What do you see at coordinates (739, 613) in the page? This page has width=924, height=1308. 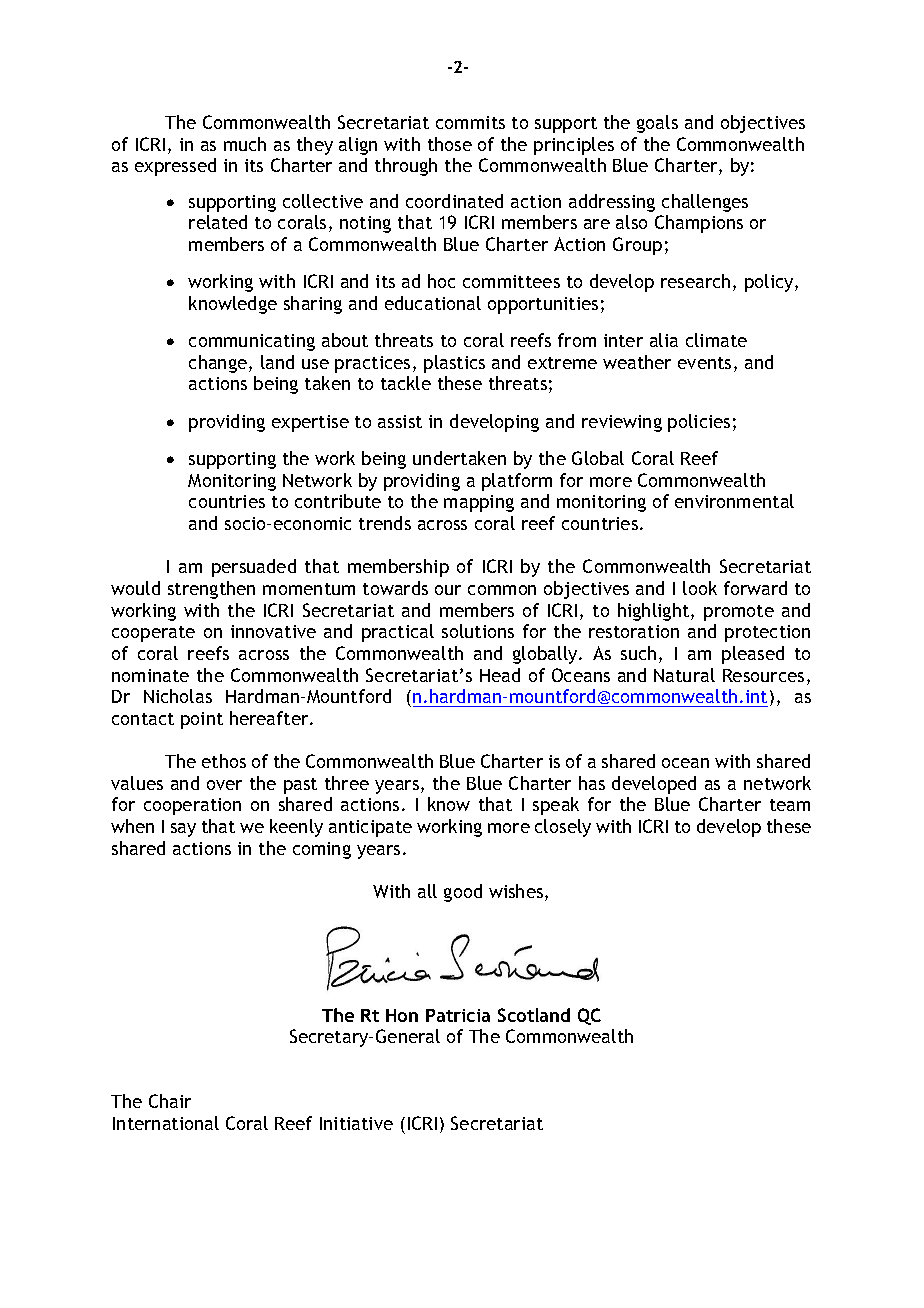 I see `promote` at bounding box center [739, 613].
